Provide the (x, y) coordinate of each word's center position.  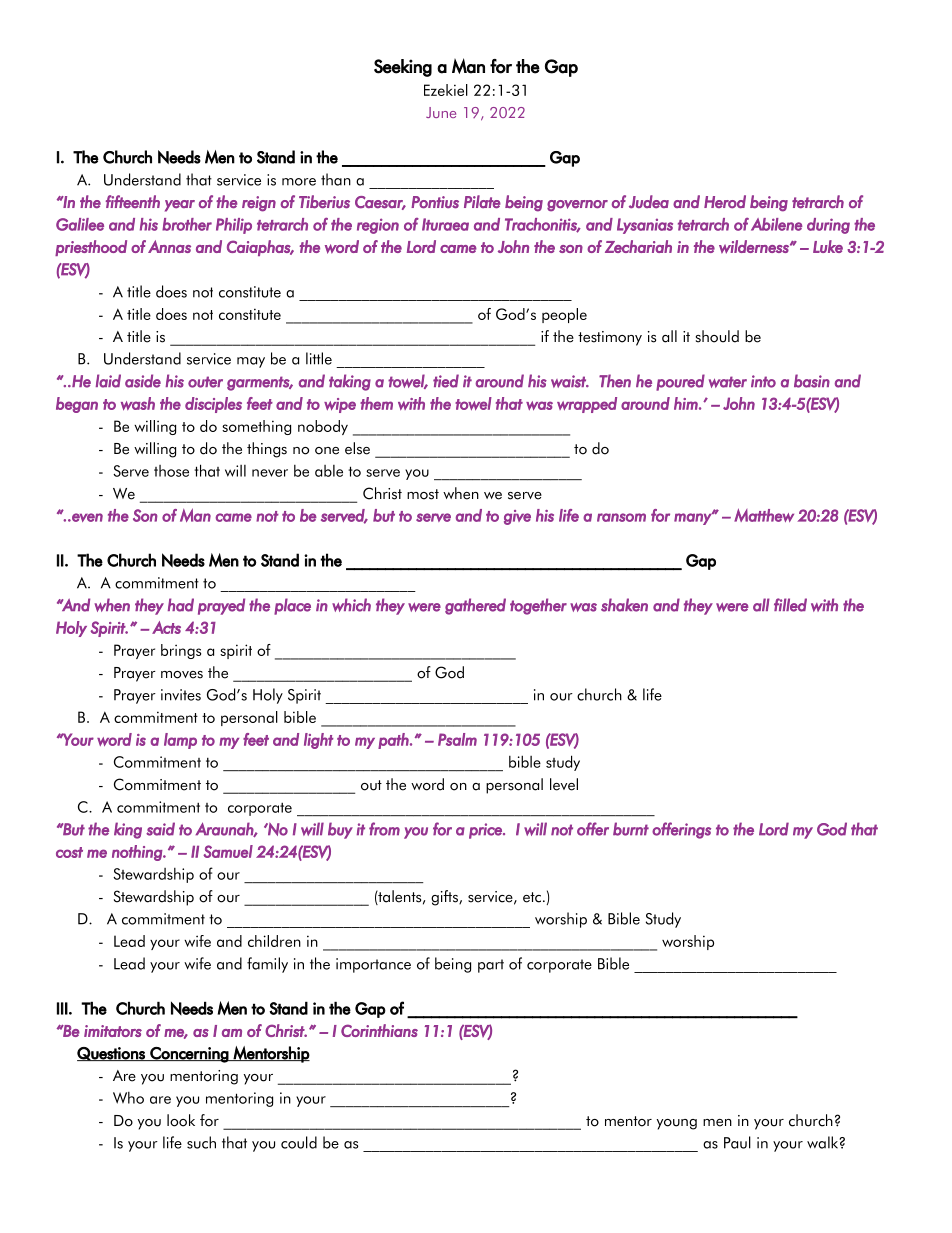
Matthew (764, 515)
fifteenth (133, 202)
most (423, 494)
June (441, 112)
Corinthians (379, 1030)
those (171, 471)
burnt (631, 829)
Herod (725, 202)
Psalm (457, 739)
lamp (180, 741)
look (181, 1120)
